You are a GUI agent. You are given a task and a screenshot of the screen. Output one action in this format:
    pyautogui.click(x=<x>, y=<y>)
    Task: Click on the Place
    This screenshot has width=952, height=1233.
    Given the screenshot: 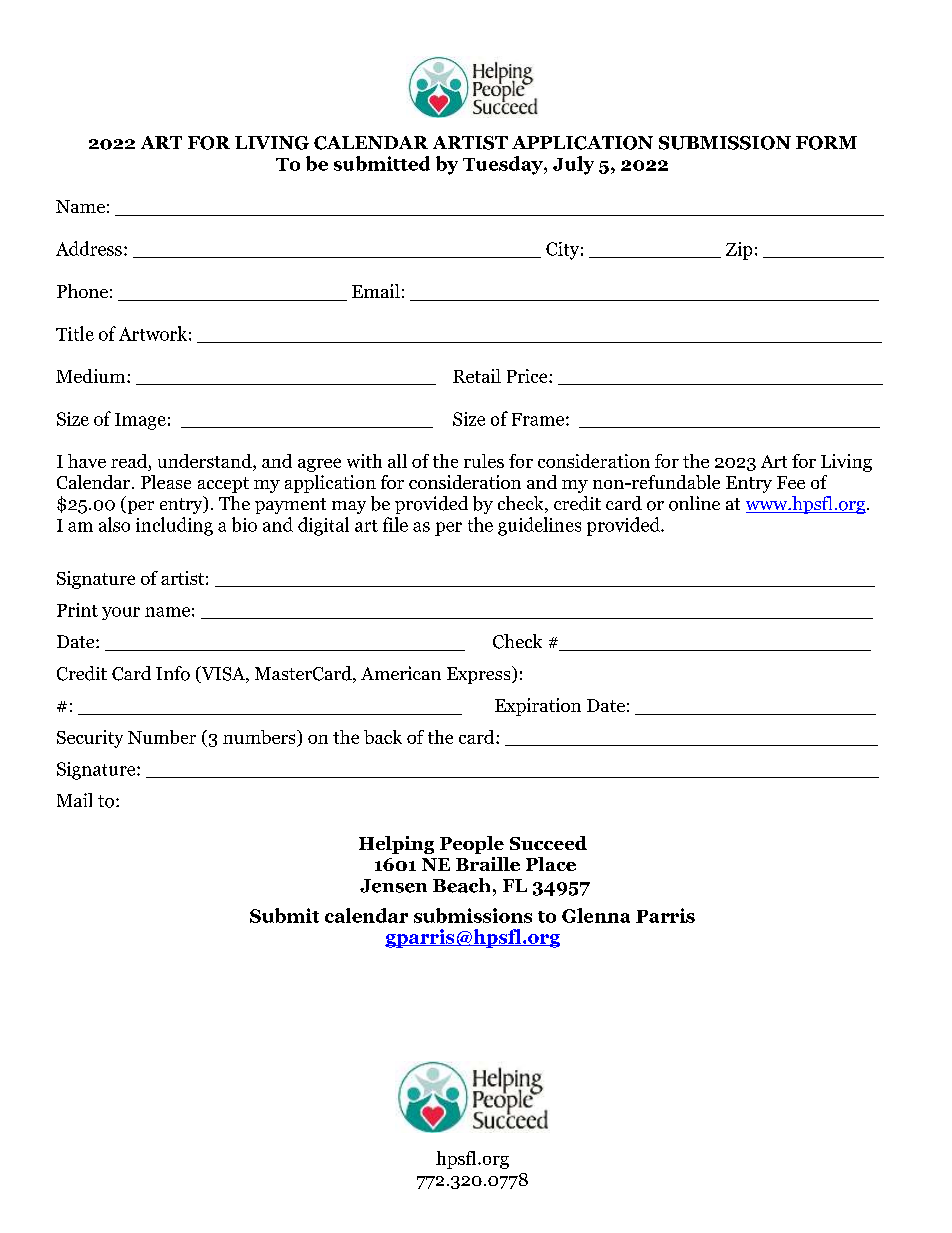 What is the action you would take?
    pyautogui.click(x=551, y=864)
